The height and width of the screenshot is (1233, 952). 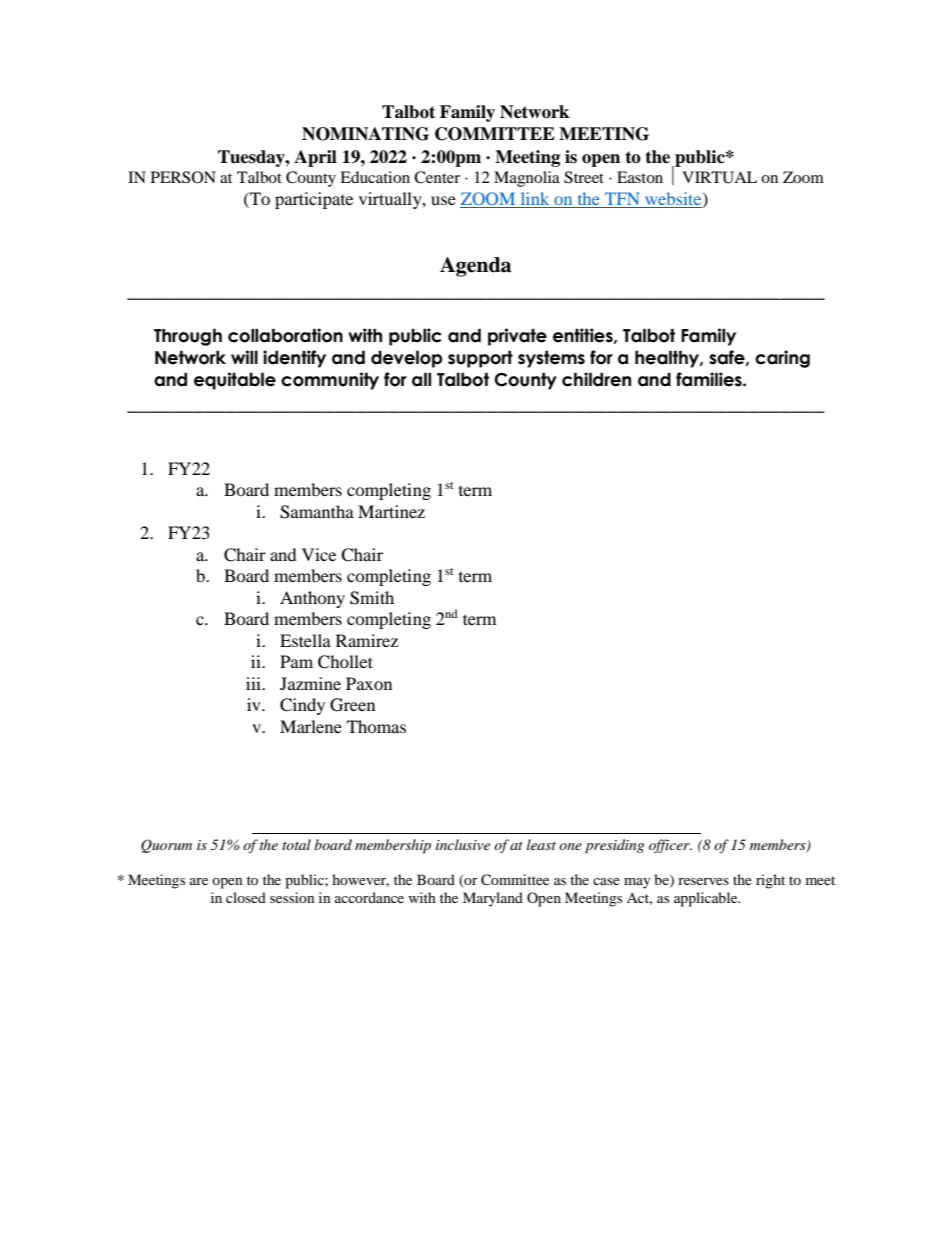 I want to click on support, so click(x=480, y=359).
